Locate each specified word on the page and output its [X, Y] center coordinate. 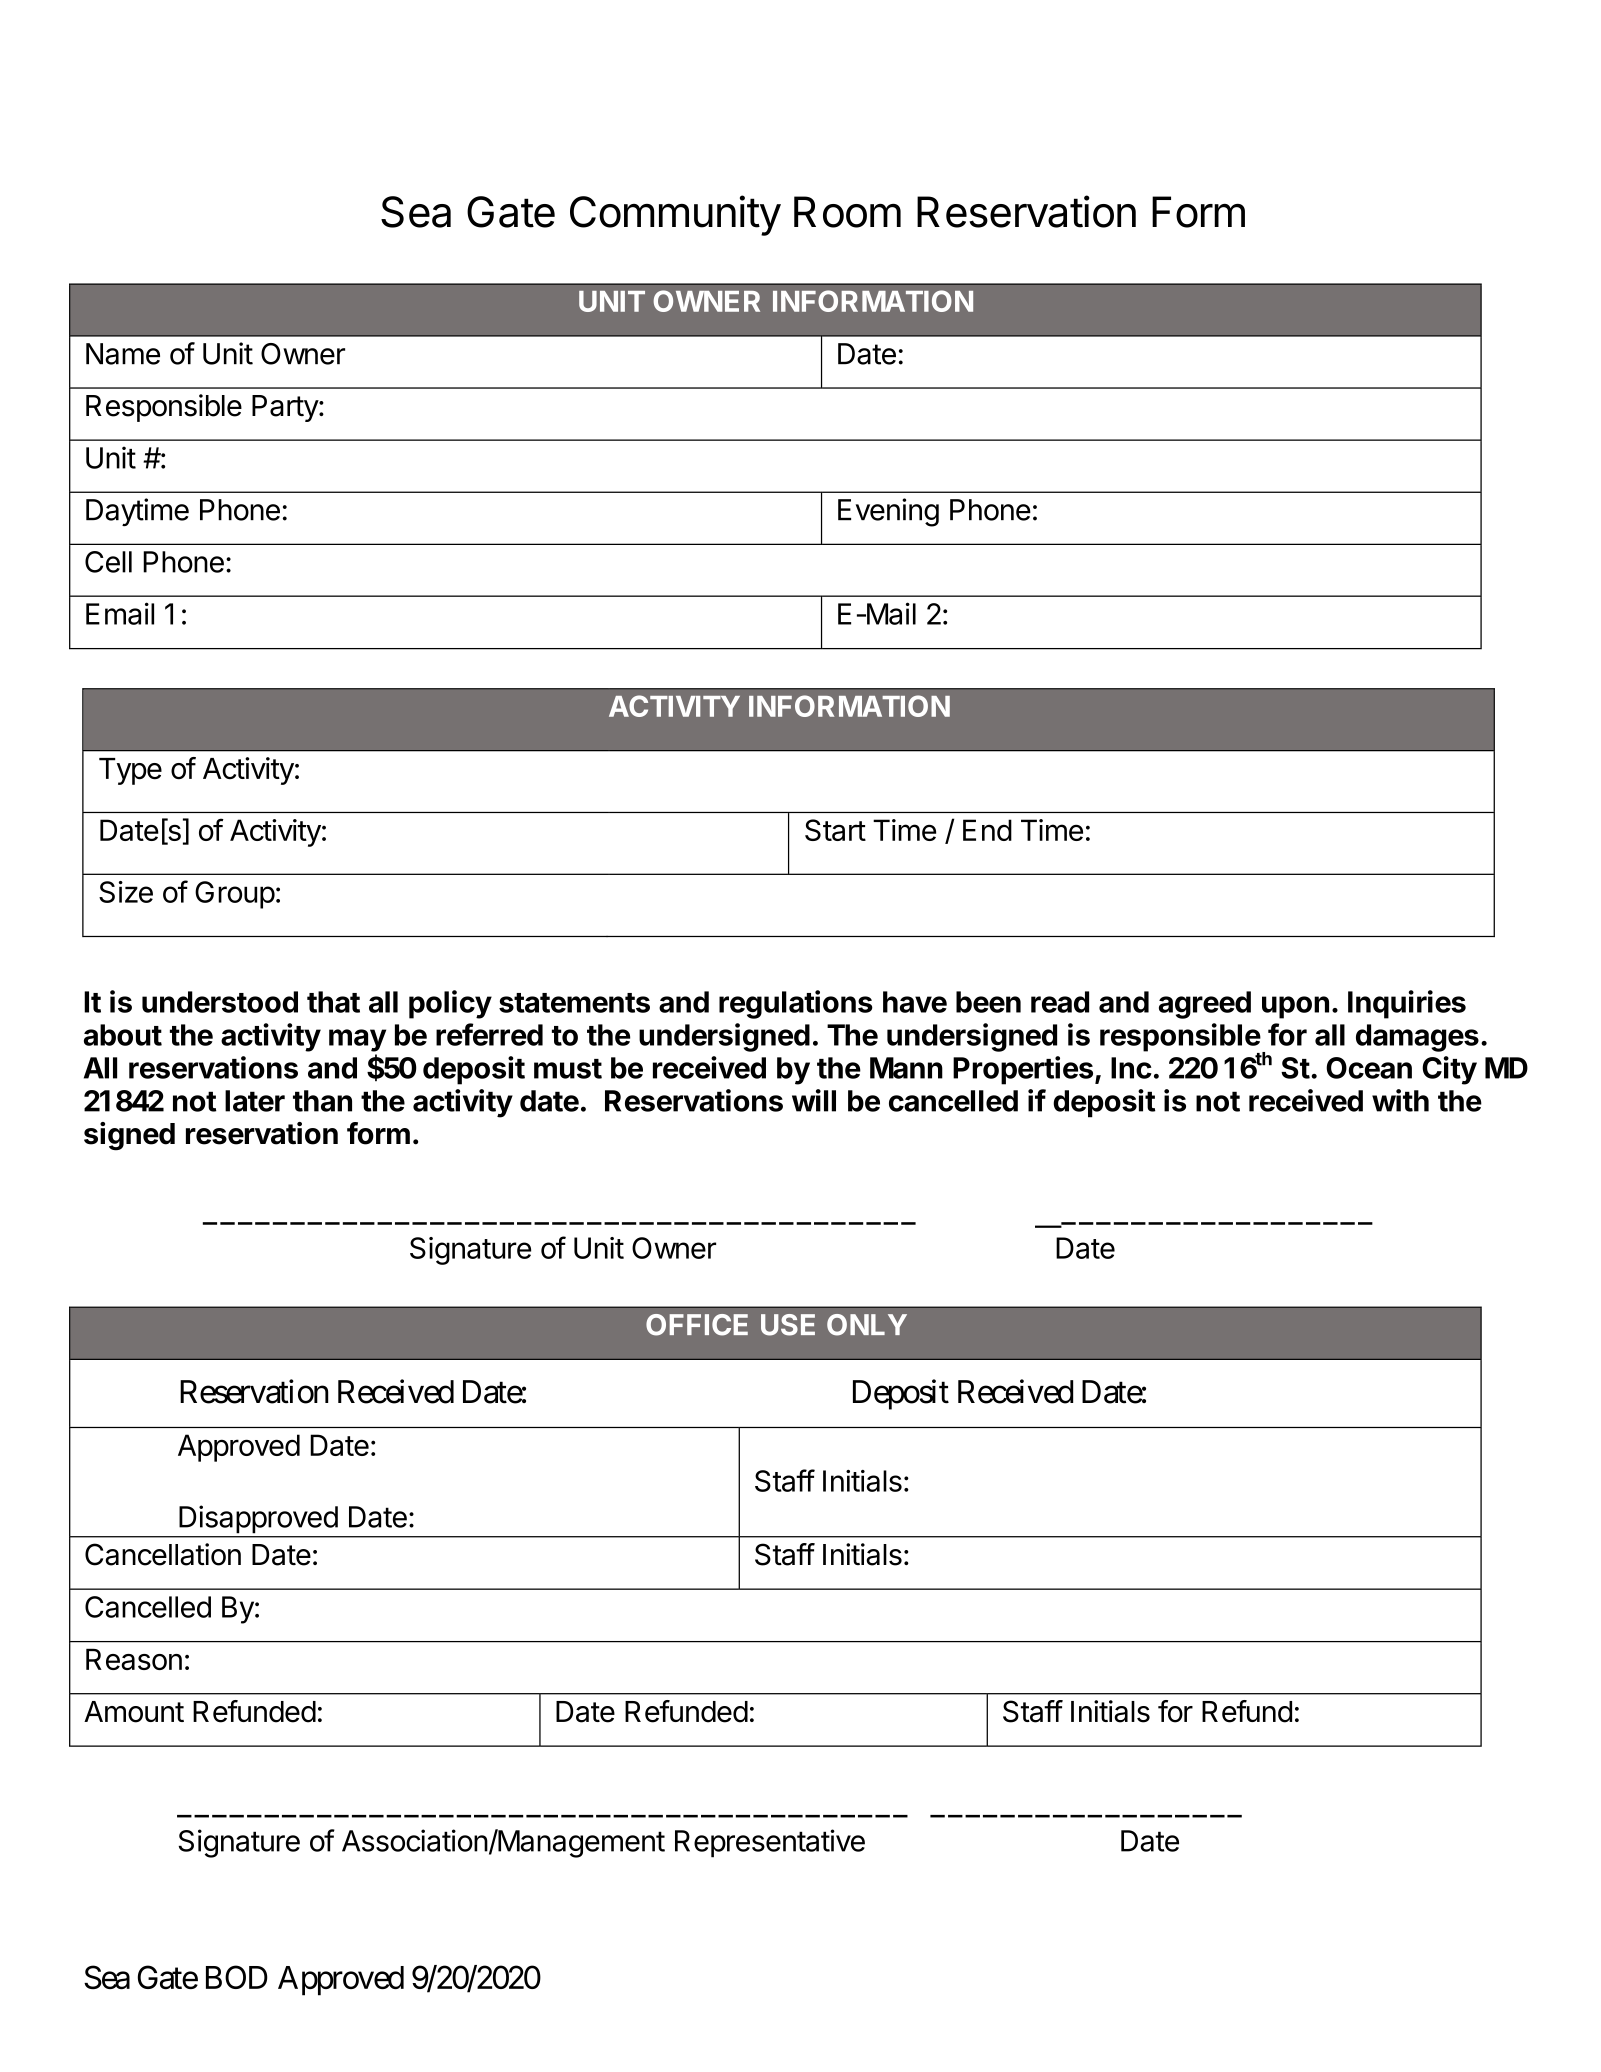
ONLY [867, 1325]
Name [123, 354]
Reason [134, 1659]
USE [788, 1325]
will [814, 1100]
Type [130, 771]
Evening [888, 512]
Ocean [1369, 1068]
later [255, 1101]
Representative [770, 1843]
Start [835, 830]
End [987, 830]
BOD [237, 1977]
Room [847, 212]
